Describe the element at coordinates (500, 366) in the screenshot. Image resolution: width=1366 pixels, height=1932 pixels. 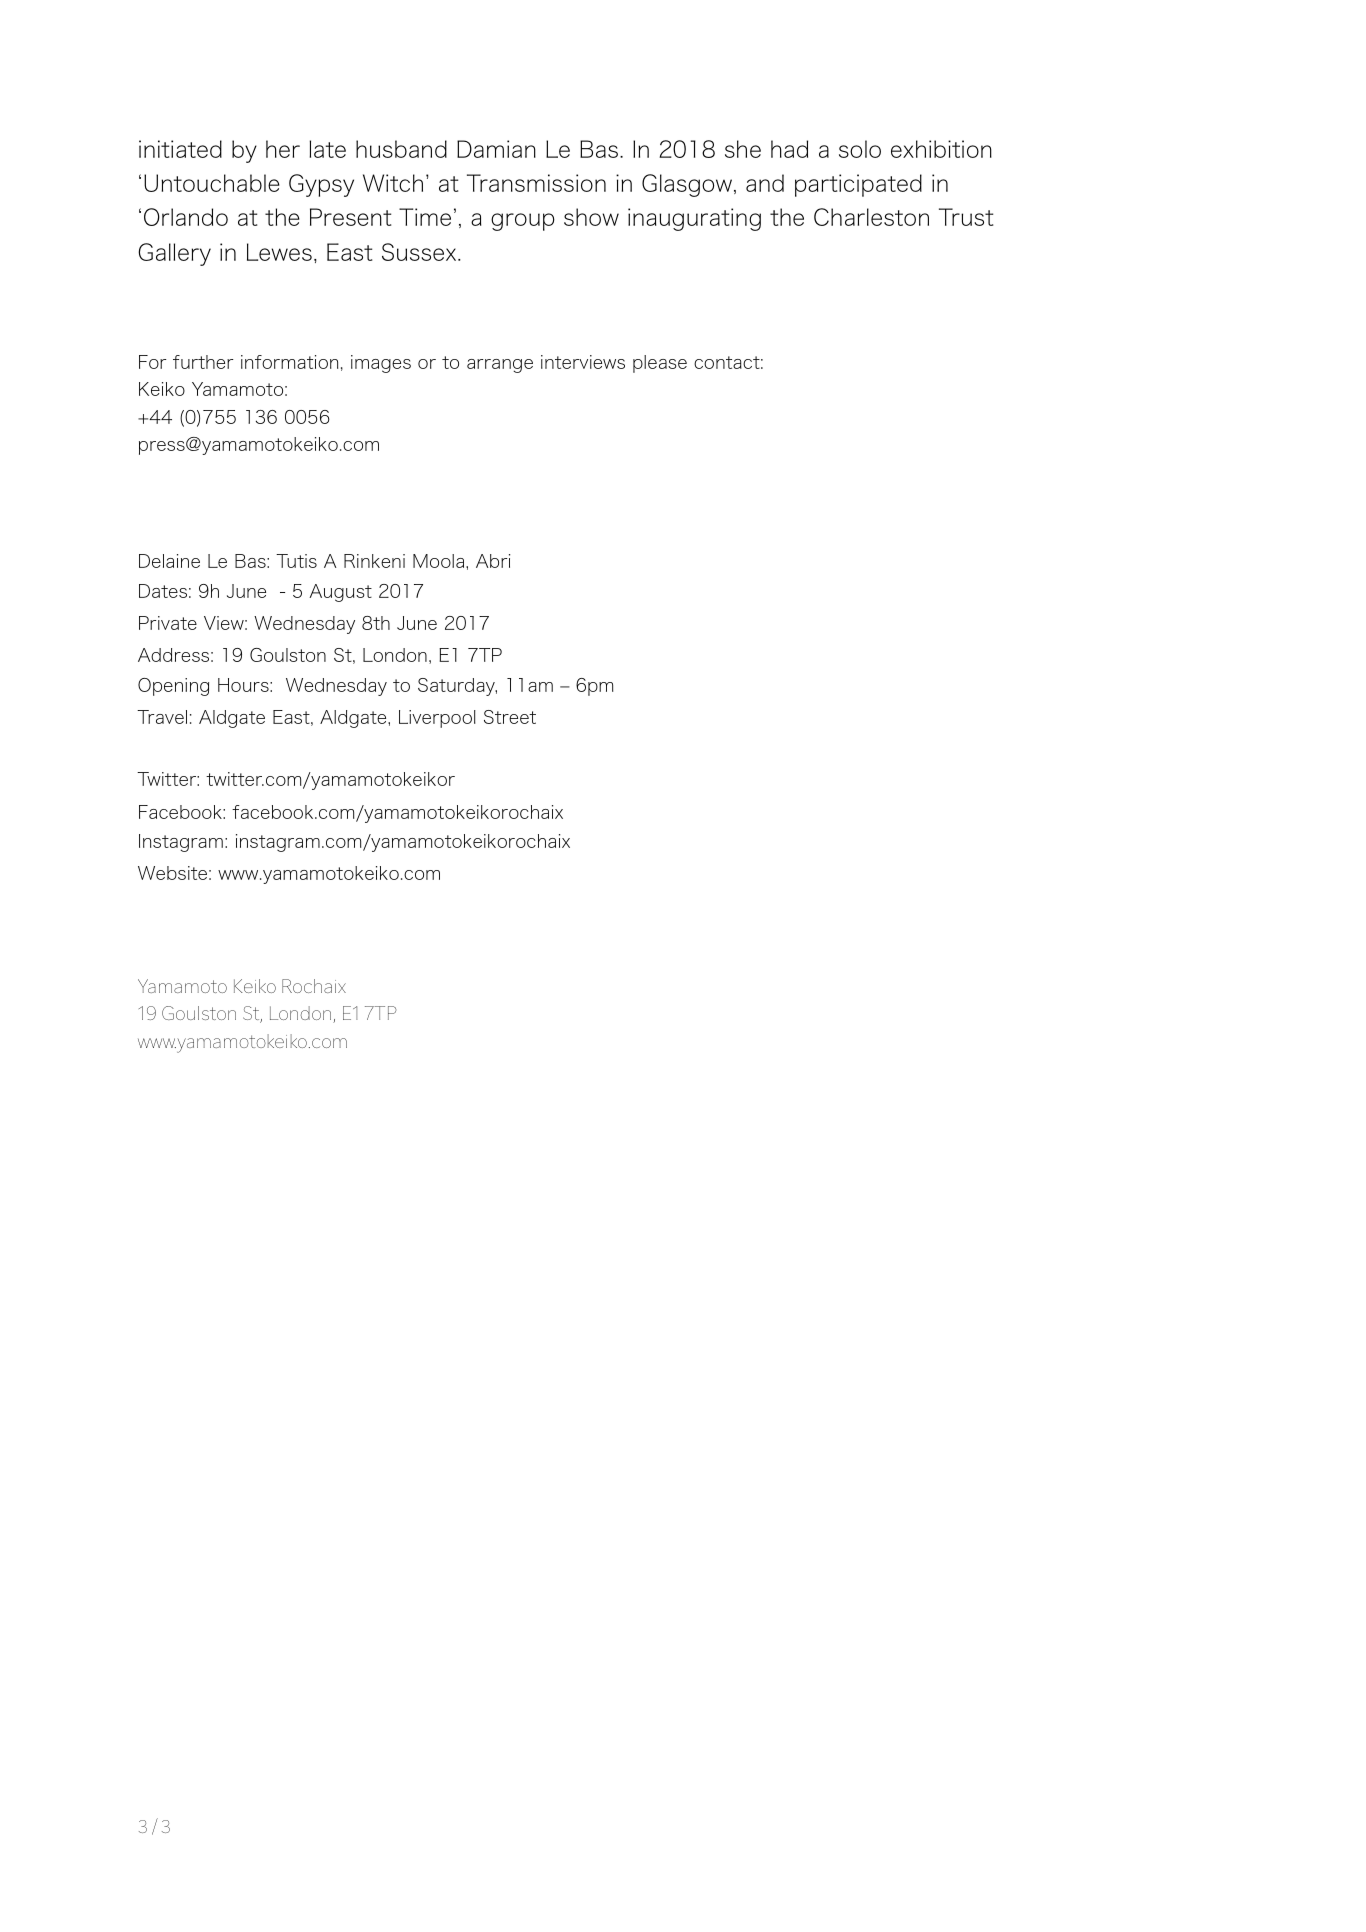
I see `arrange` at that location.
